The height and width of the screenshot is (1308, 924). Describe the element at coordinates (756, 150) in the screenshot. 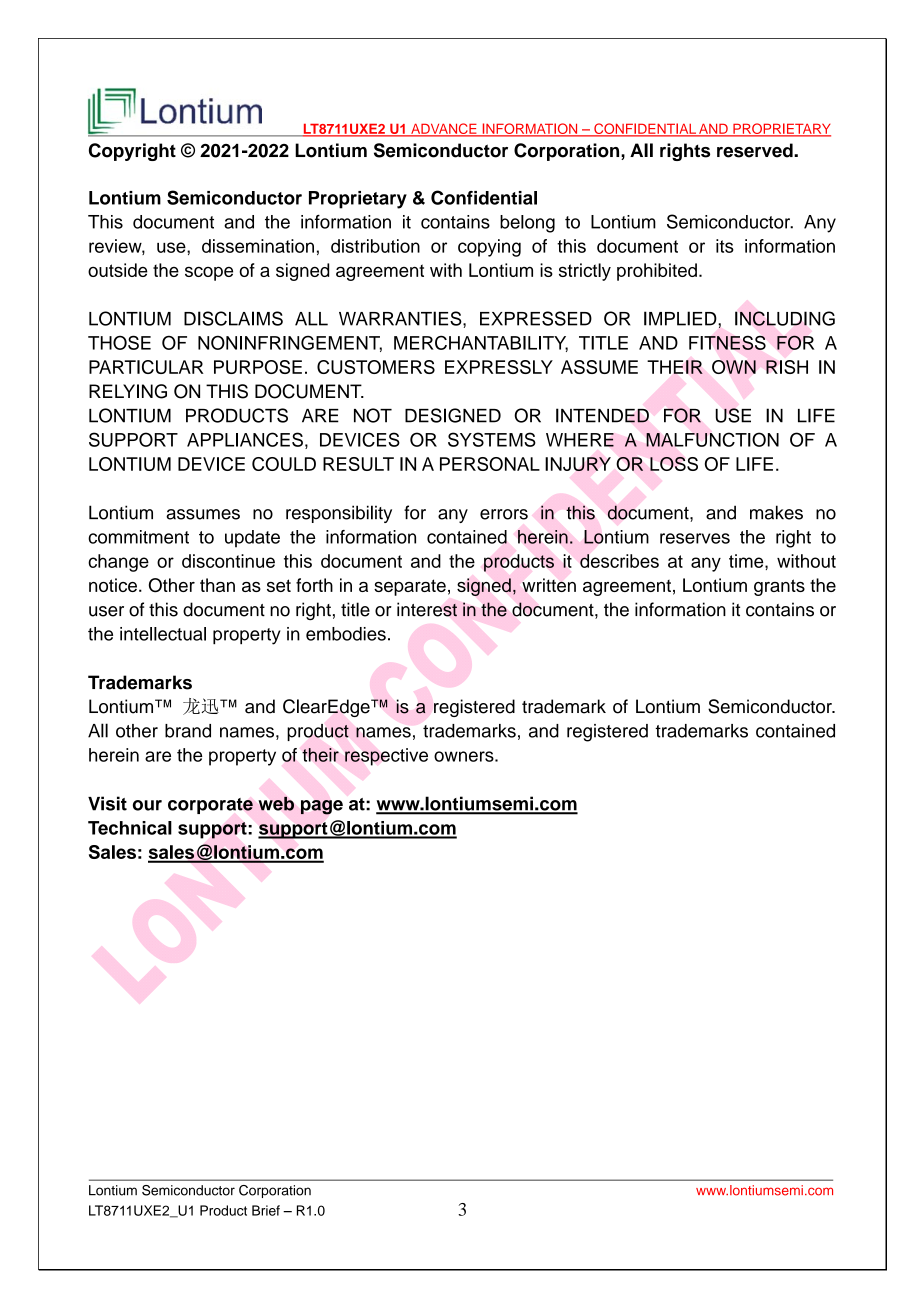

I see `reserved` at that location.
